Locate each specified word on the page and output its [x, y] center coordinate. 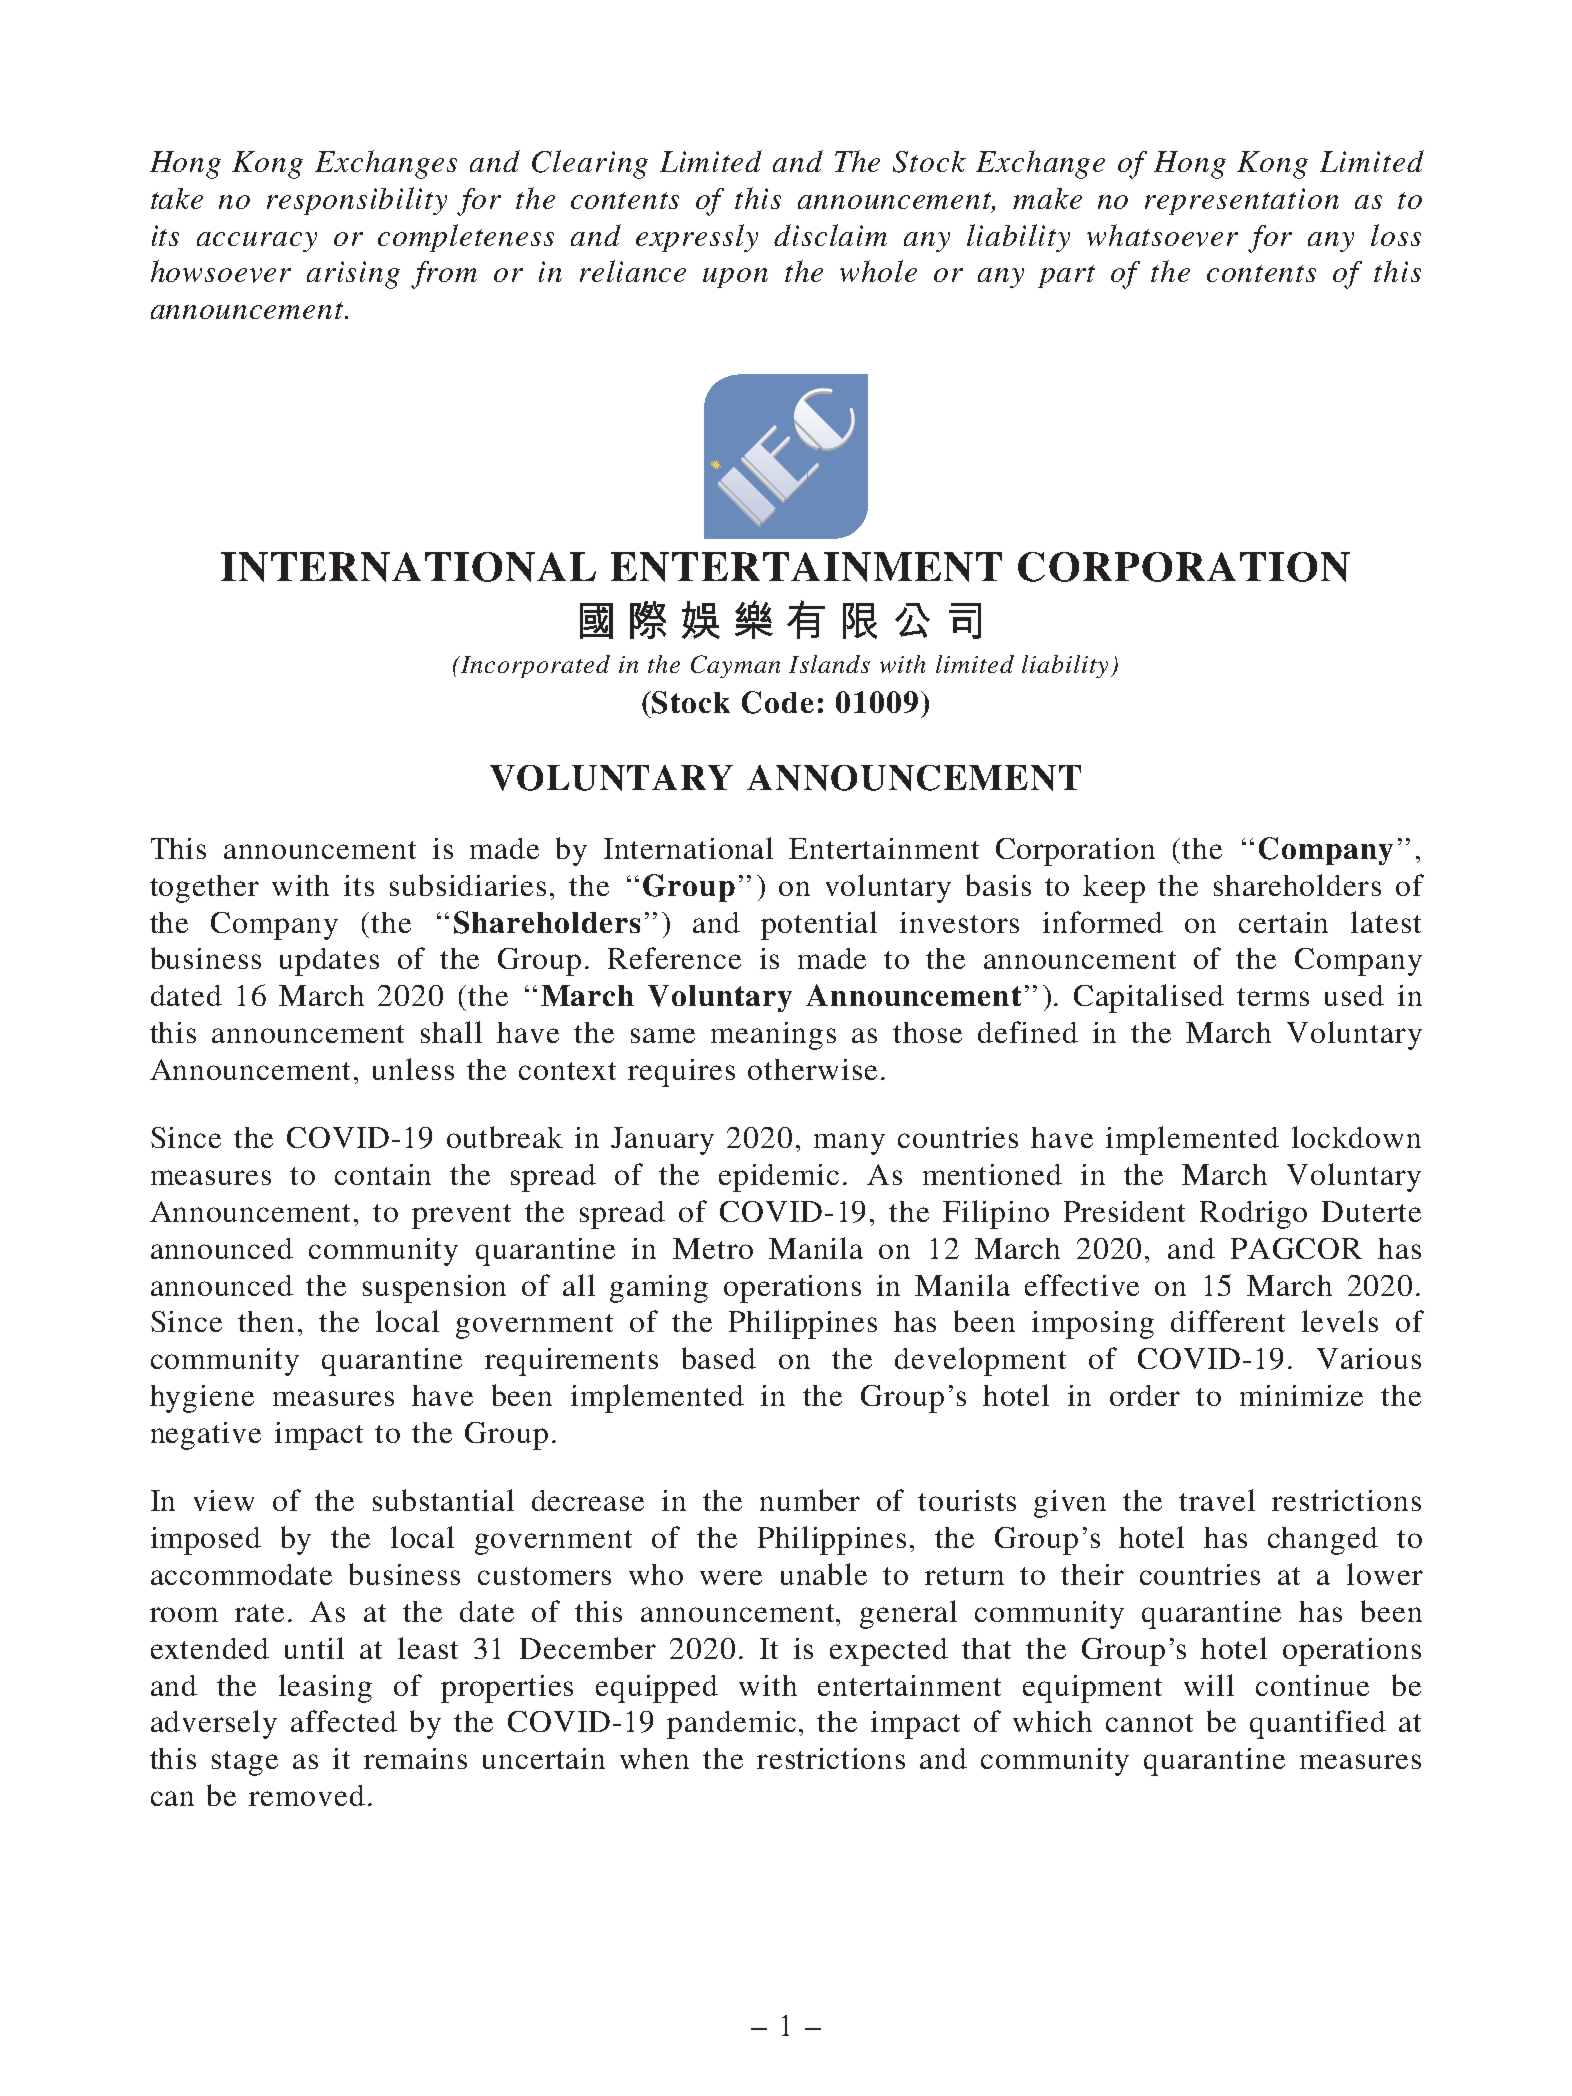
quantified [1318, 1724]
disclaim [830, 235]
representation [1242, 201]
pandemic [731, 1725]
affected [344, 1721]
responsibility [357, 201]
